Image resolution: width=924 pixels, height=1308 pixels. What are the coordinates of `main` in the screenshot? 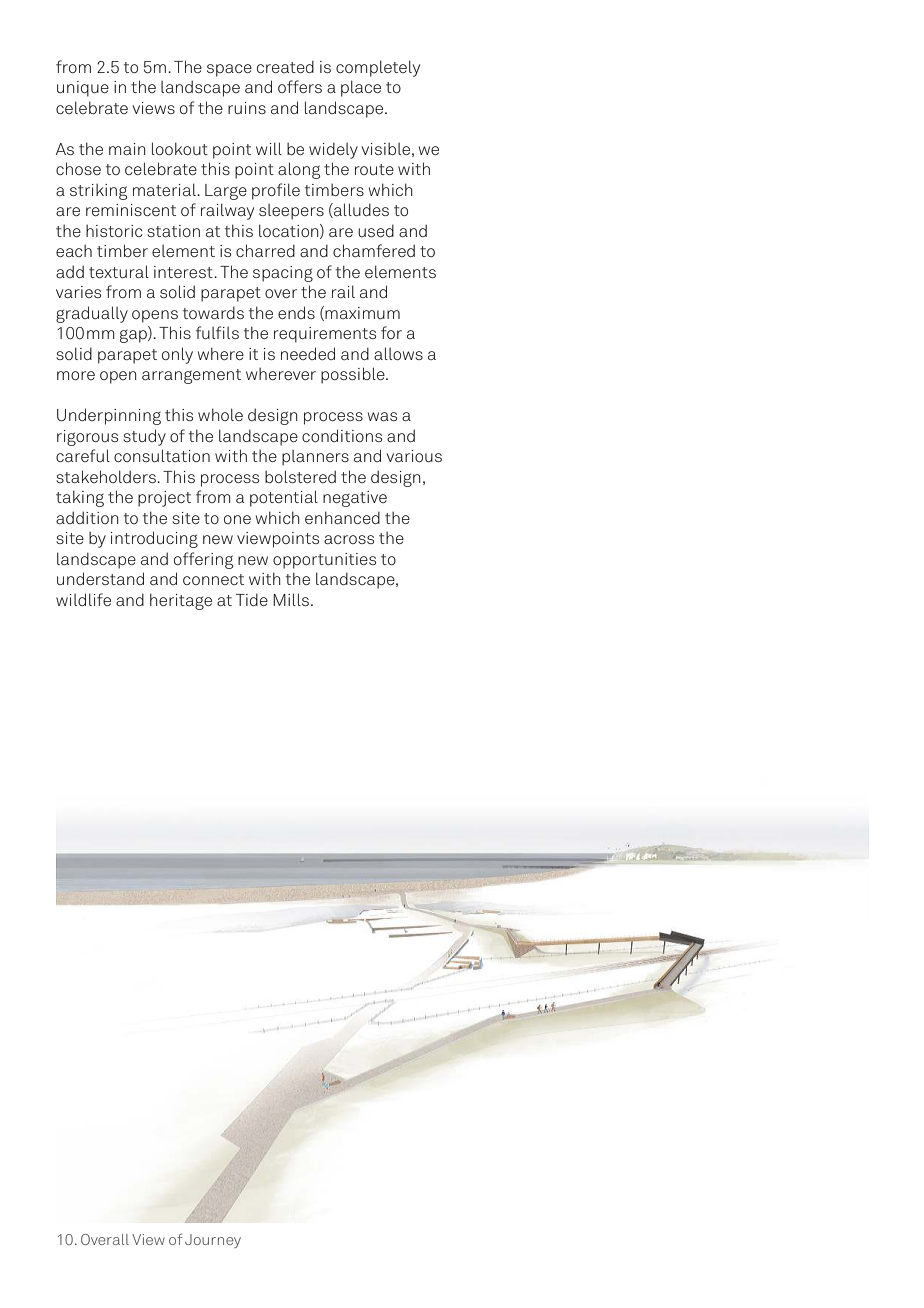 It's located at (127, 149).
